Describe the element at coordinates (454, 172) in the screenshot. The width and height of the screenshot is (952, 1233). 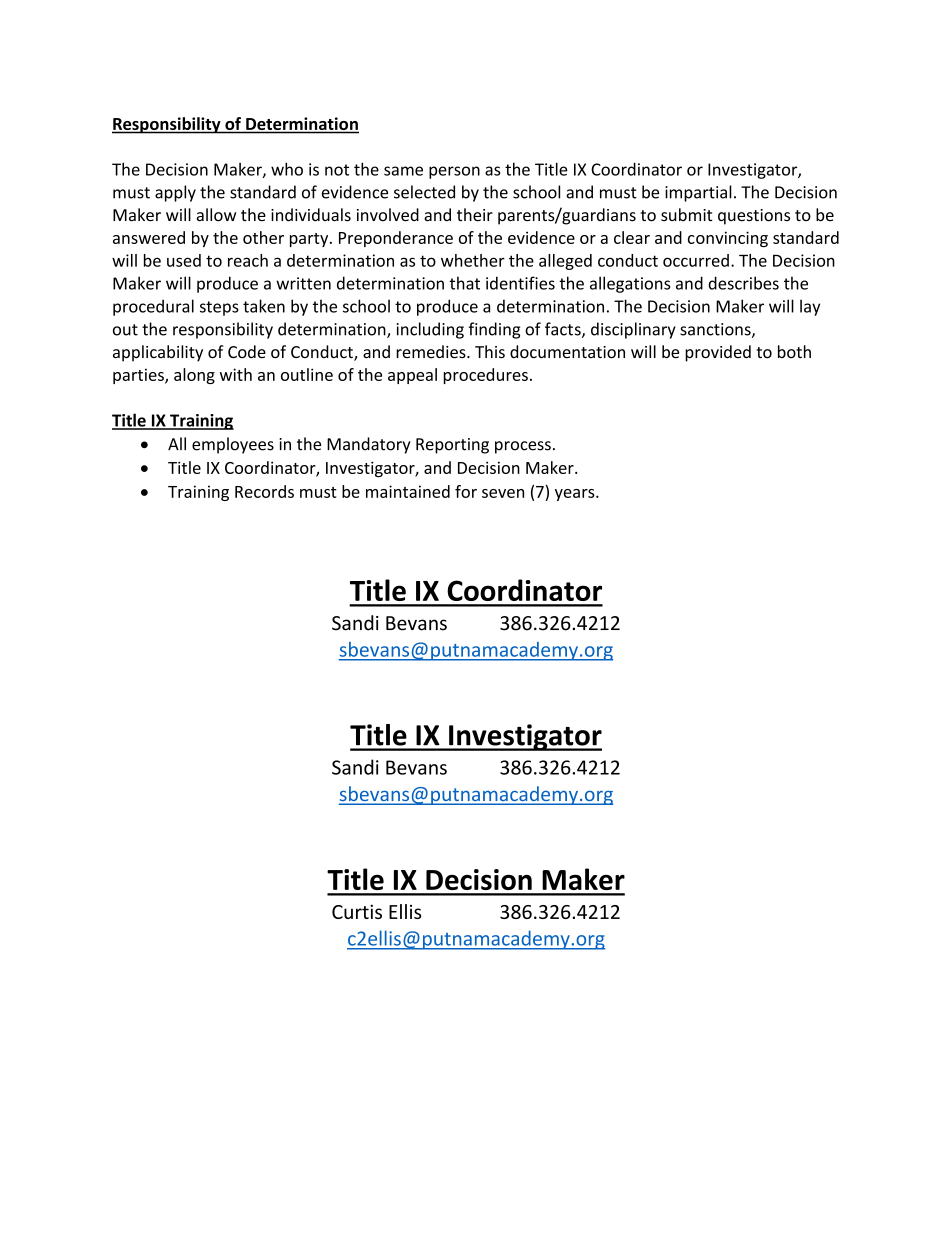
I see `person` at that location.
